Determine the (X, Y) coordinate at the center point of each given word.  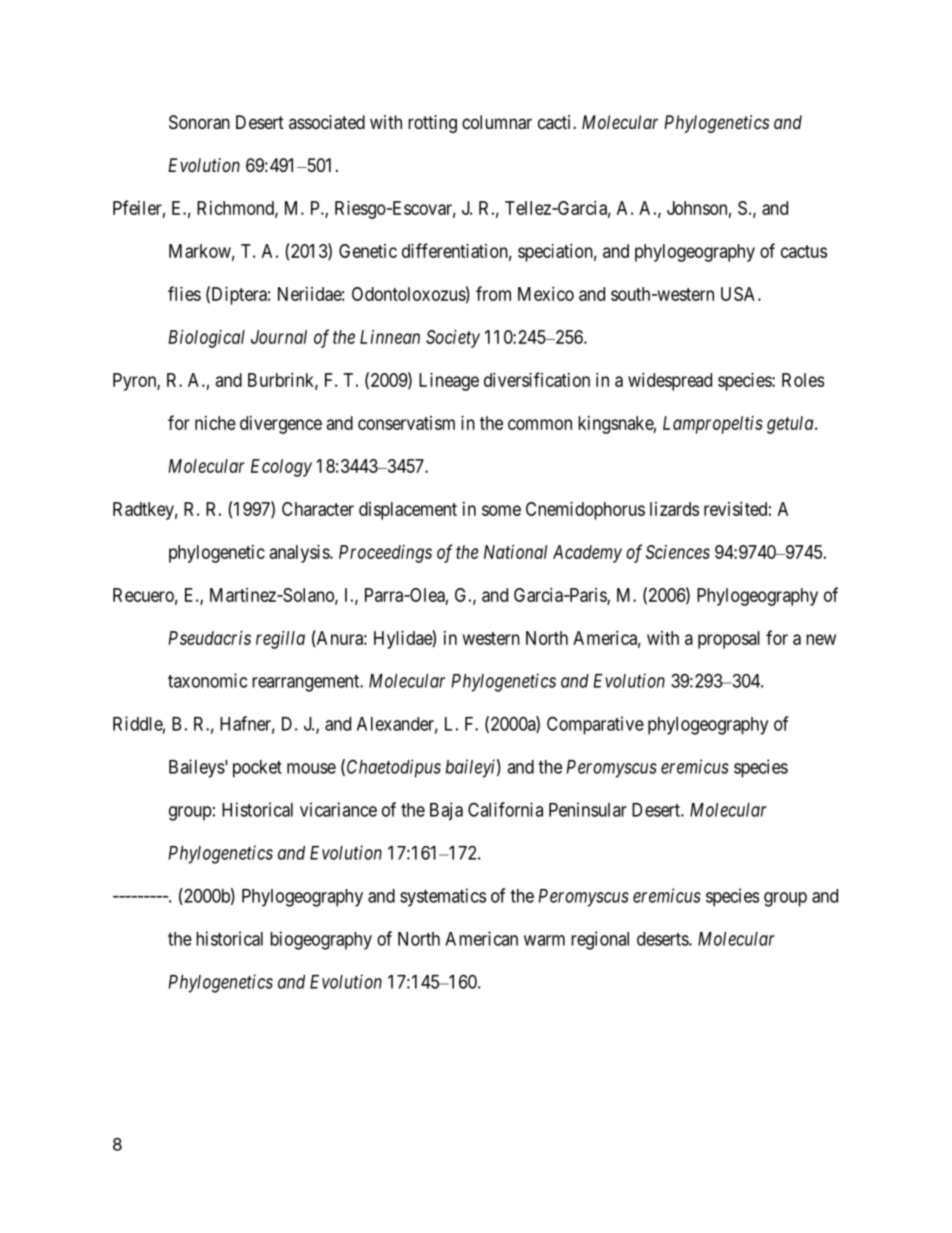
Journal (279, 337)
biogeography (321, 940)
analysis (300, 554)
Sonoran (199, 122)
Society (453, 339)
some (501, 510)
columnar (497, 122)
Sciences (678, 552)
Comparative (595, 725)
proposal (729, 640)
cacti (556, 122)
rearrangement (307, 683)
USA (740, 294)
